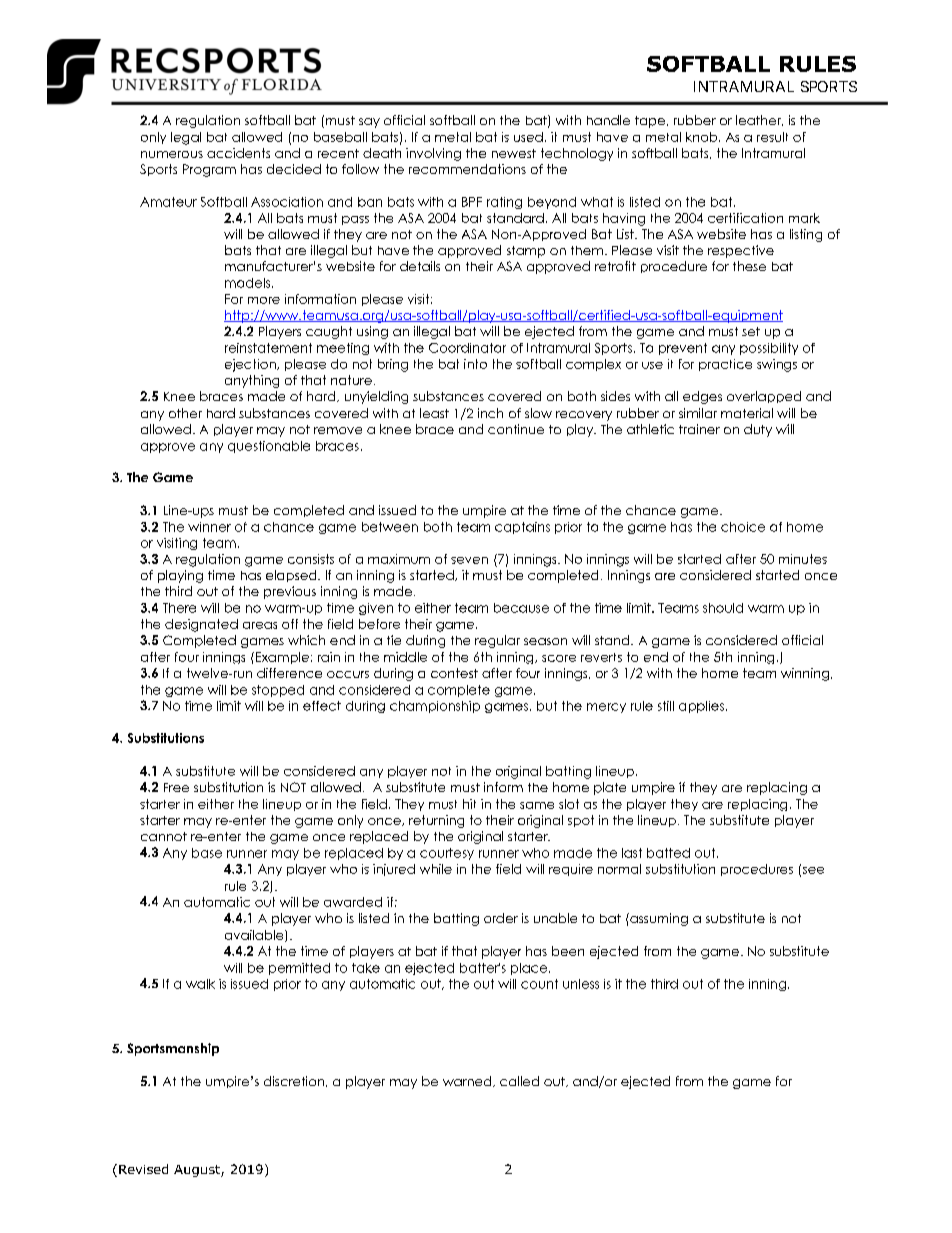  What do you see at coordinates (238, 153) in the screenshot?
I see `accidents` at bounding box center [238, 153].
